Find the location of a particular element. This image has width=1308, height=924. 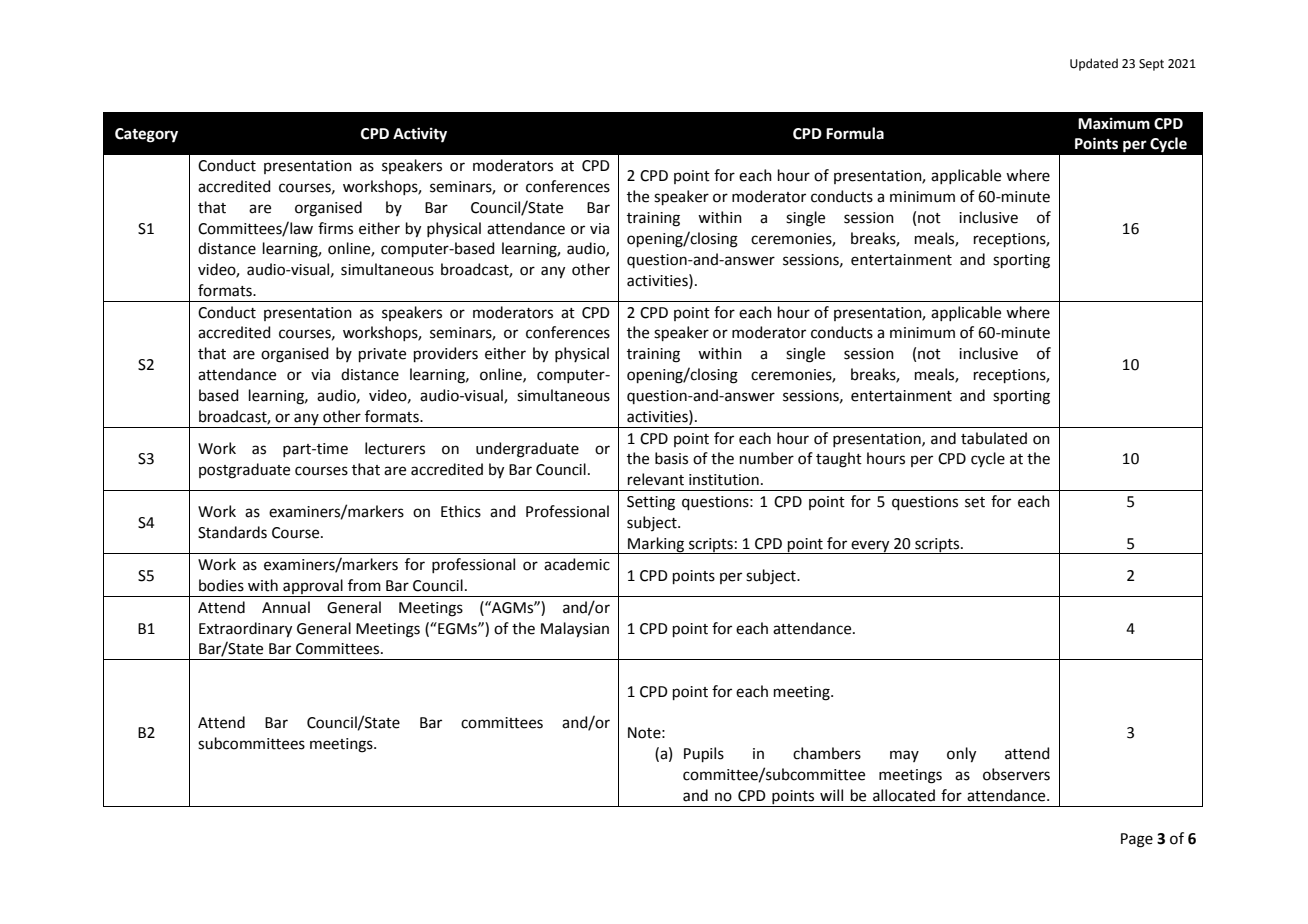

Formula is located at coordinates (855, 133).
